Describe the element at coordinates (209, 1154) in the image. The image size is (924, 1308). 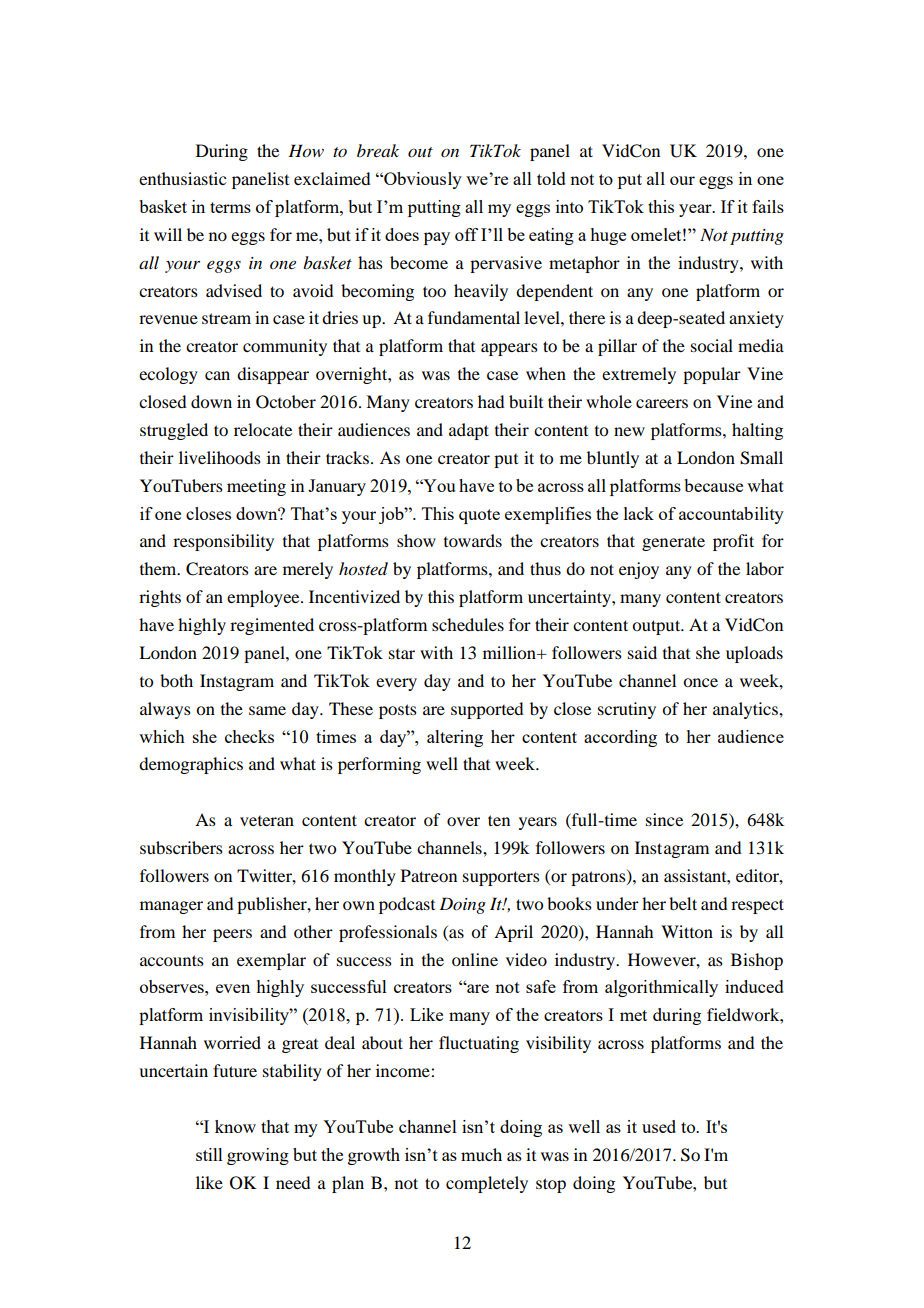
I see `still` at that location.
